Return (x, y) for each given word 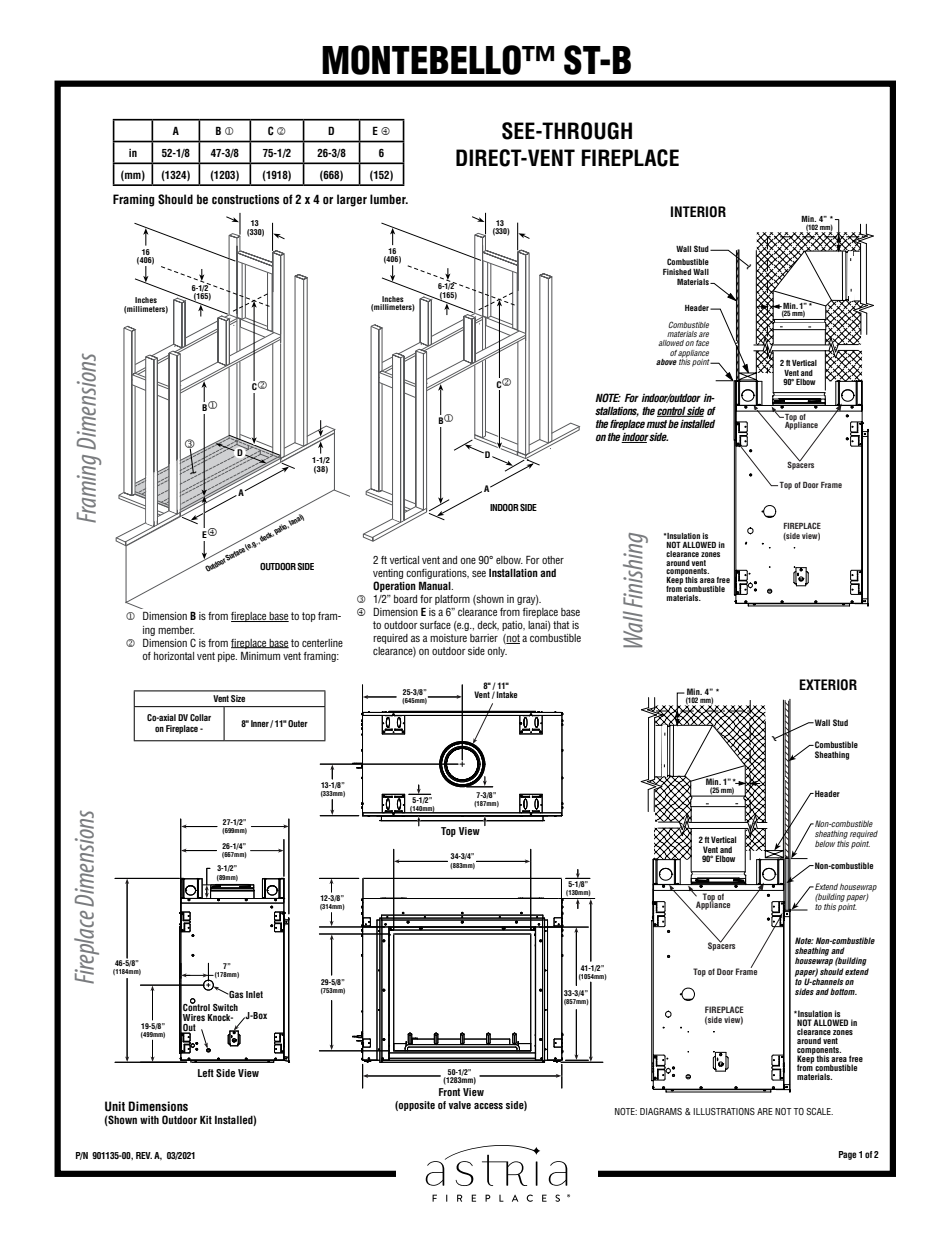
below (825, 844)
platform (452, 600)
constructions (245, 199)
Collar (200, 717)
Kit (206, 1120)
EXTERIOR (828, 685)
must (656, 424)
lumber (389, 199)
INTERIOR (698, 212)
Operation (394, 586)
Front (449, 1092)
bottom (843, 991)
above (666, 362)
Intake (507, 694)
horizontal (174, 656)
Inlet (254, 994)
